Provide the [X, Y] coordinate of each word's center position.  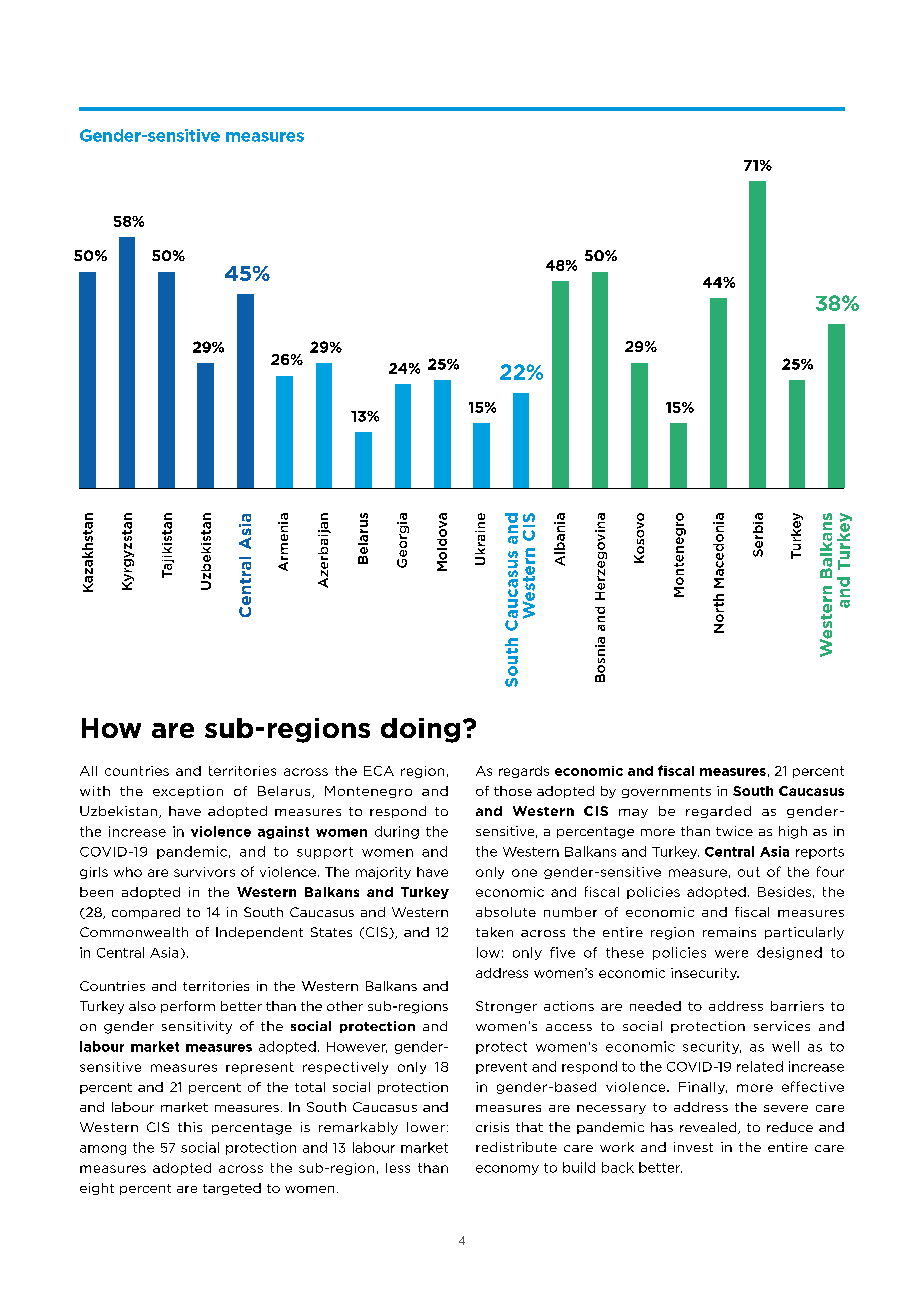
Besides [784, 892]
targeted [232, 1189]
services [782, 1026]
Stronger [506, 1007]
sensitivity [197, 1027]
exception [188, 792]
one [524, 873]
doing [420, 730]
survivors [204, 872]
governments [666, 792]
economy [507, 1170]
